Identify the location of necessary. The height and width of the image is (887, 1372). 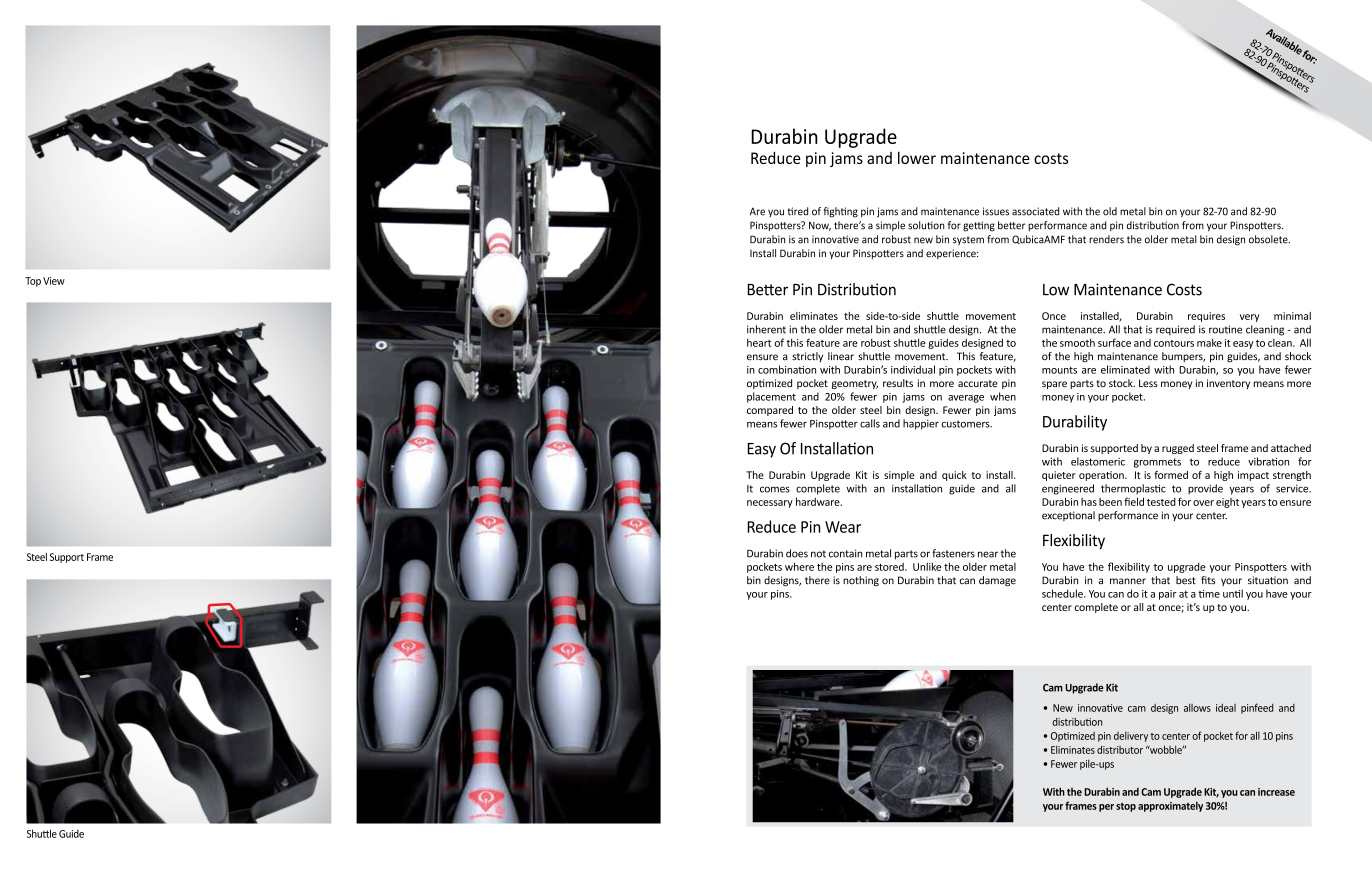
(770, 504).
